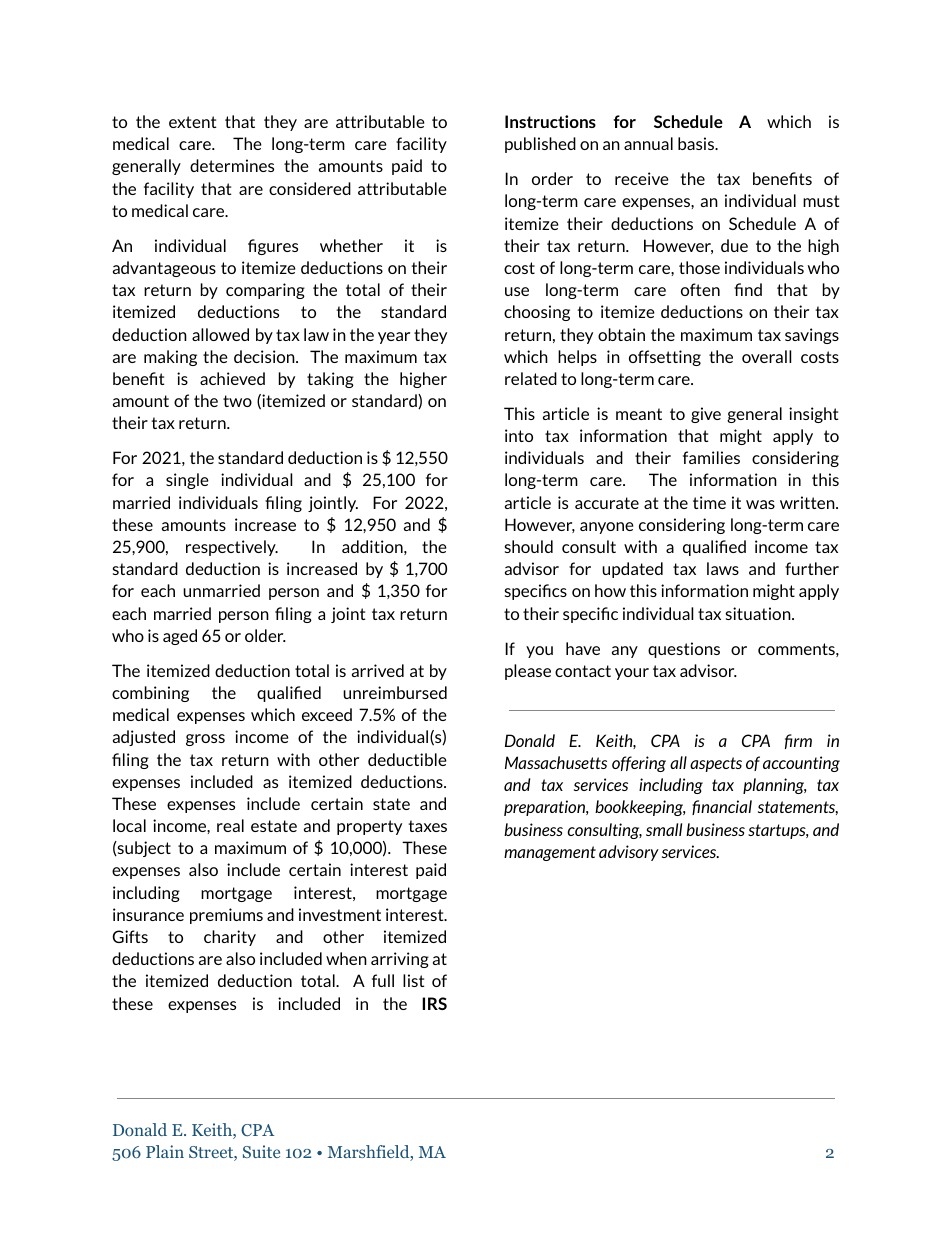 This screenshot has height=1233, width=952. I want to click on please, so click(528, 672).
